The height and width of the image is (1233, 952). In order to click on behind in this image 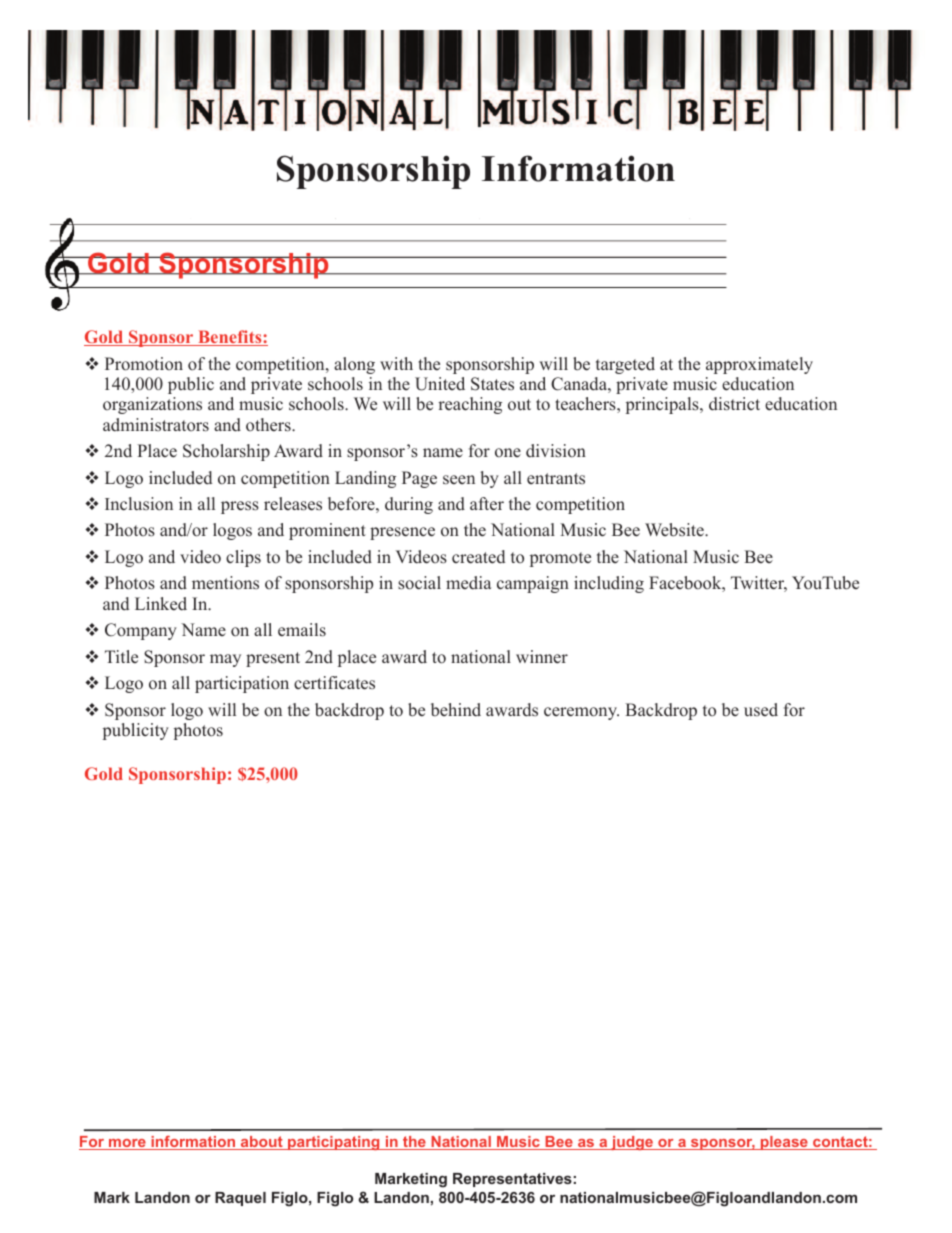, I will do `click(456, 710)`.
